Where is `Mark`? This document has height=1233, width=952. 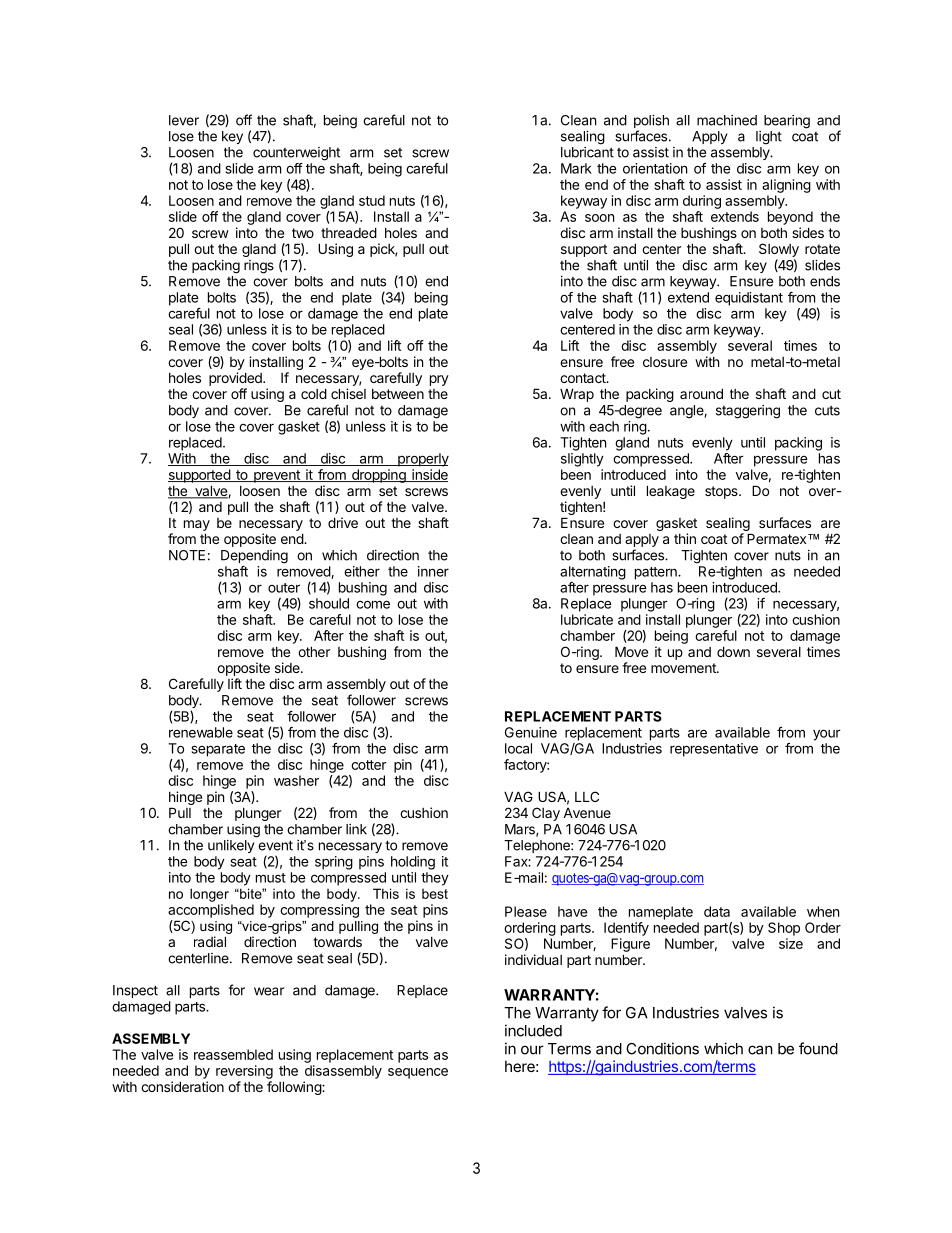
Mark is located at coordinates (576, 168).
